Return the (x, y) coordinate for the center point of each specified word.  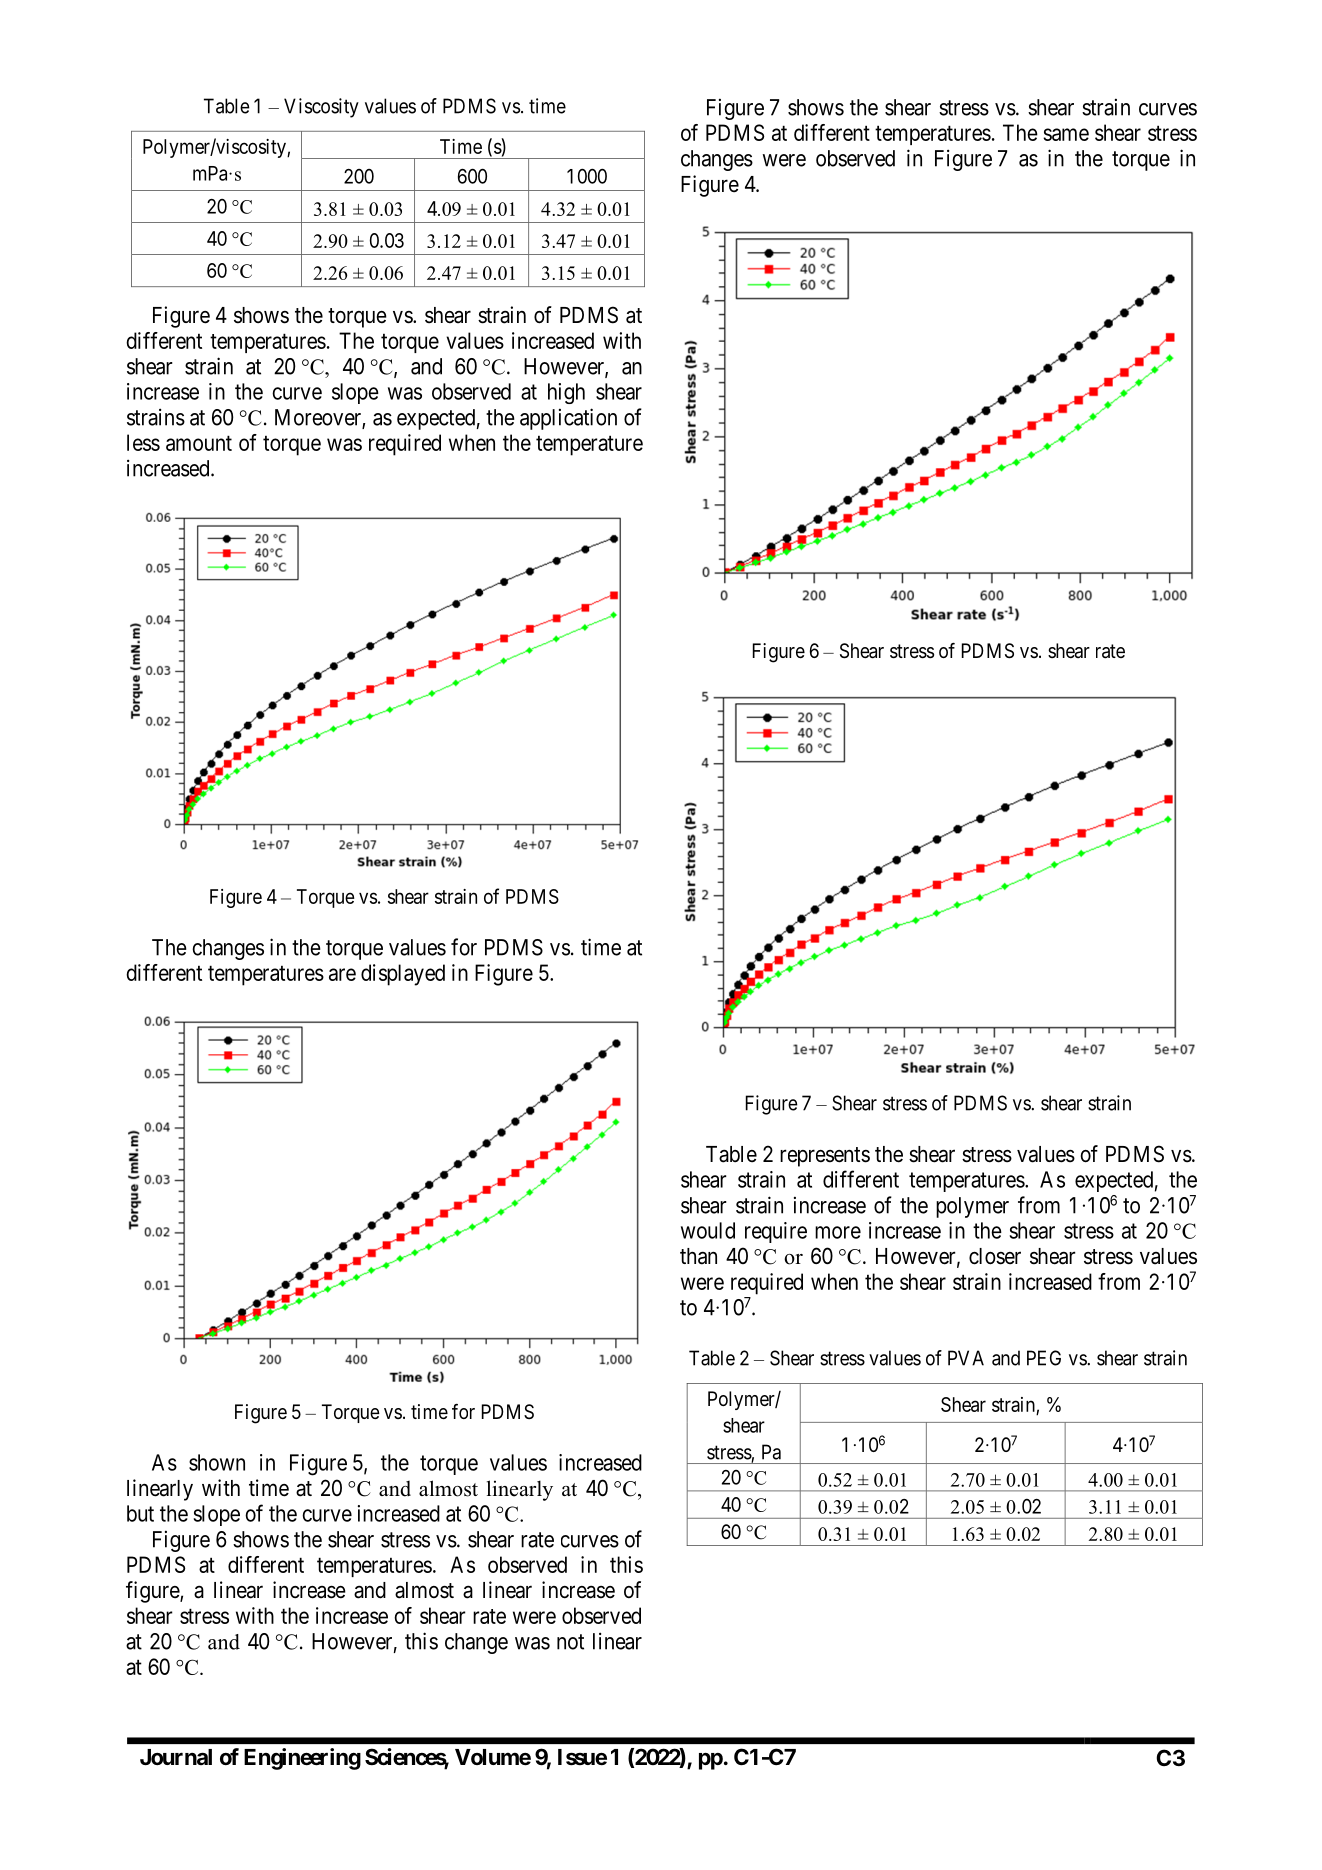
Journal (176, 1757)
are (342, 974)
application (568, 419)
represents (825, 1157)
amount (199, 443)
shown (217, 1462)
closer (995, 1256)
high (566, 393)
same (1066, 134)
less (143, 442)
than (698, 1256)
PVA (966, 1358)
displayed (403, 975)
